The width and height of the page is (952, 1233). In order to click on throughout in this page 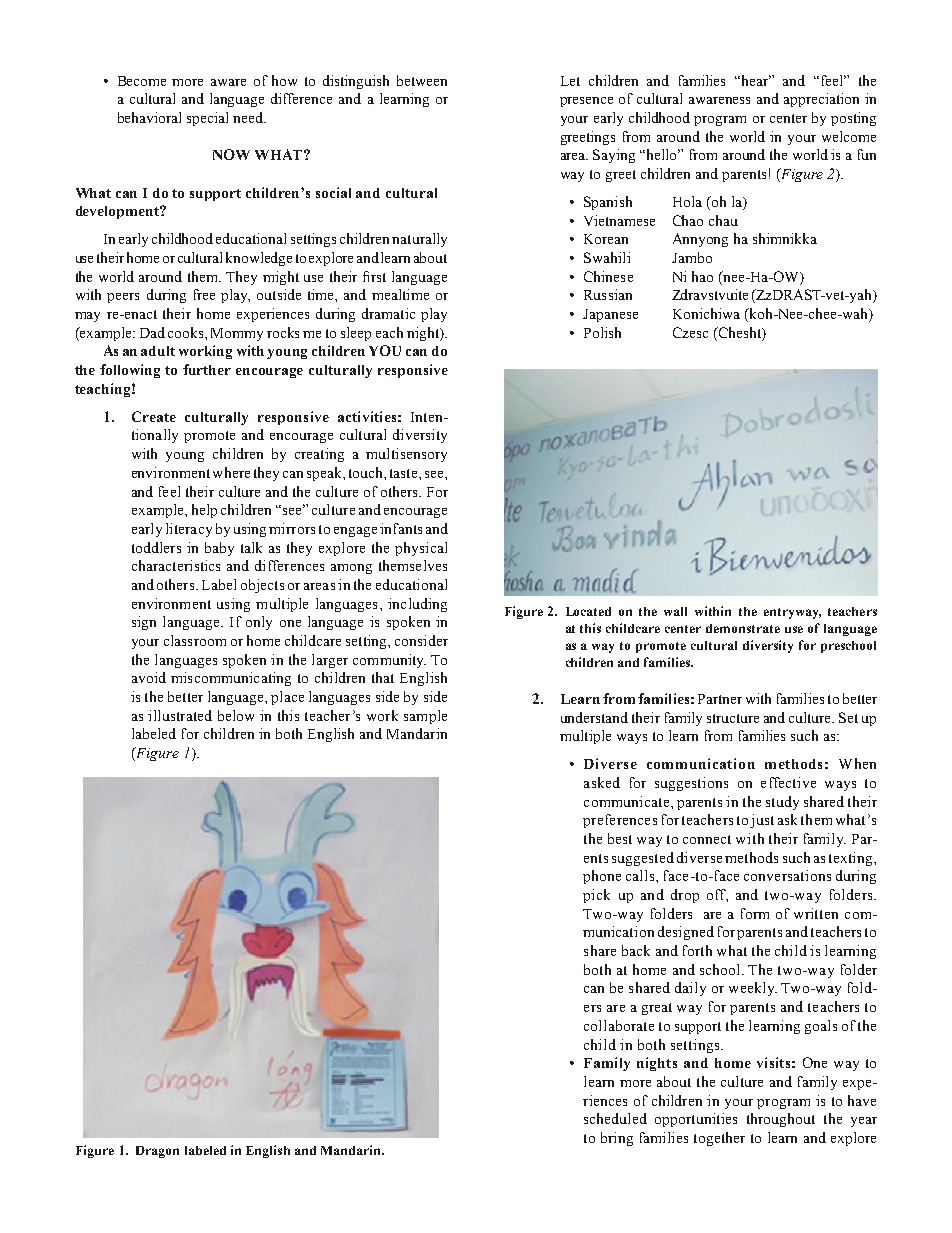, I will do `click(781, 1120)`.
